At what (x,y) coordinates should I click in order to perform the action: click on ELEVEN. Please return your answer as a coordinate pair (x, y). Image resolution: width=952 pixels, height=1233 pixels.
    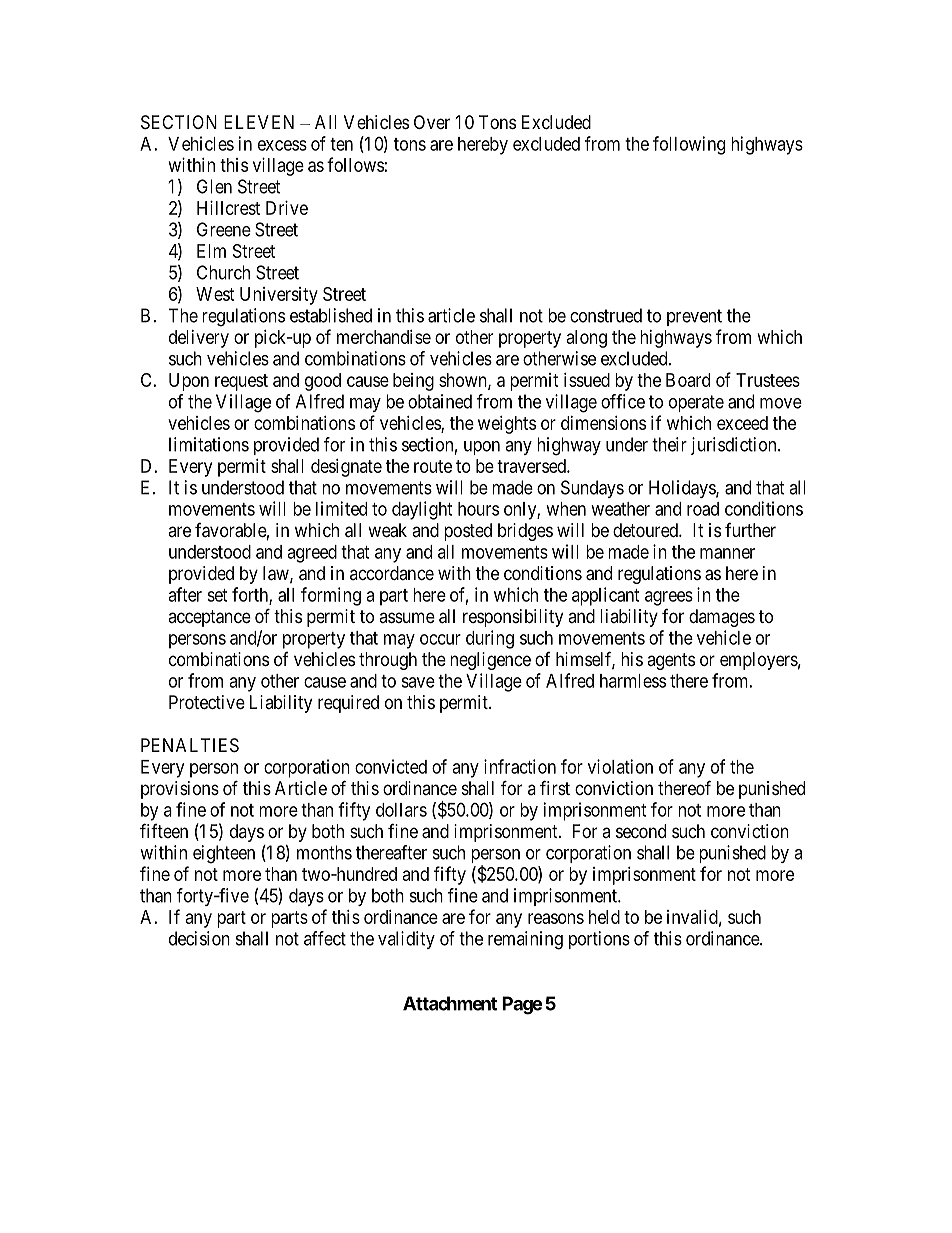
    Looking at the image, I should click on (259, 122).
